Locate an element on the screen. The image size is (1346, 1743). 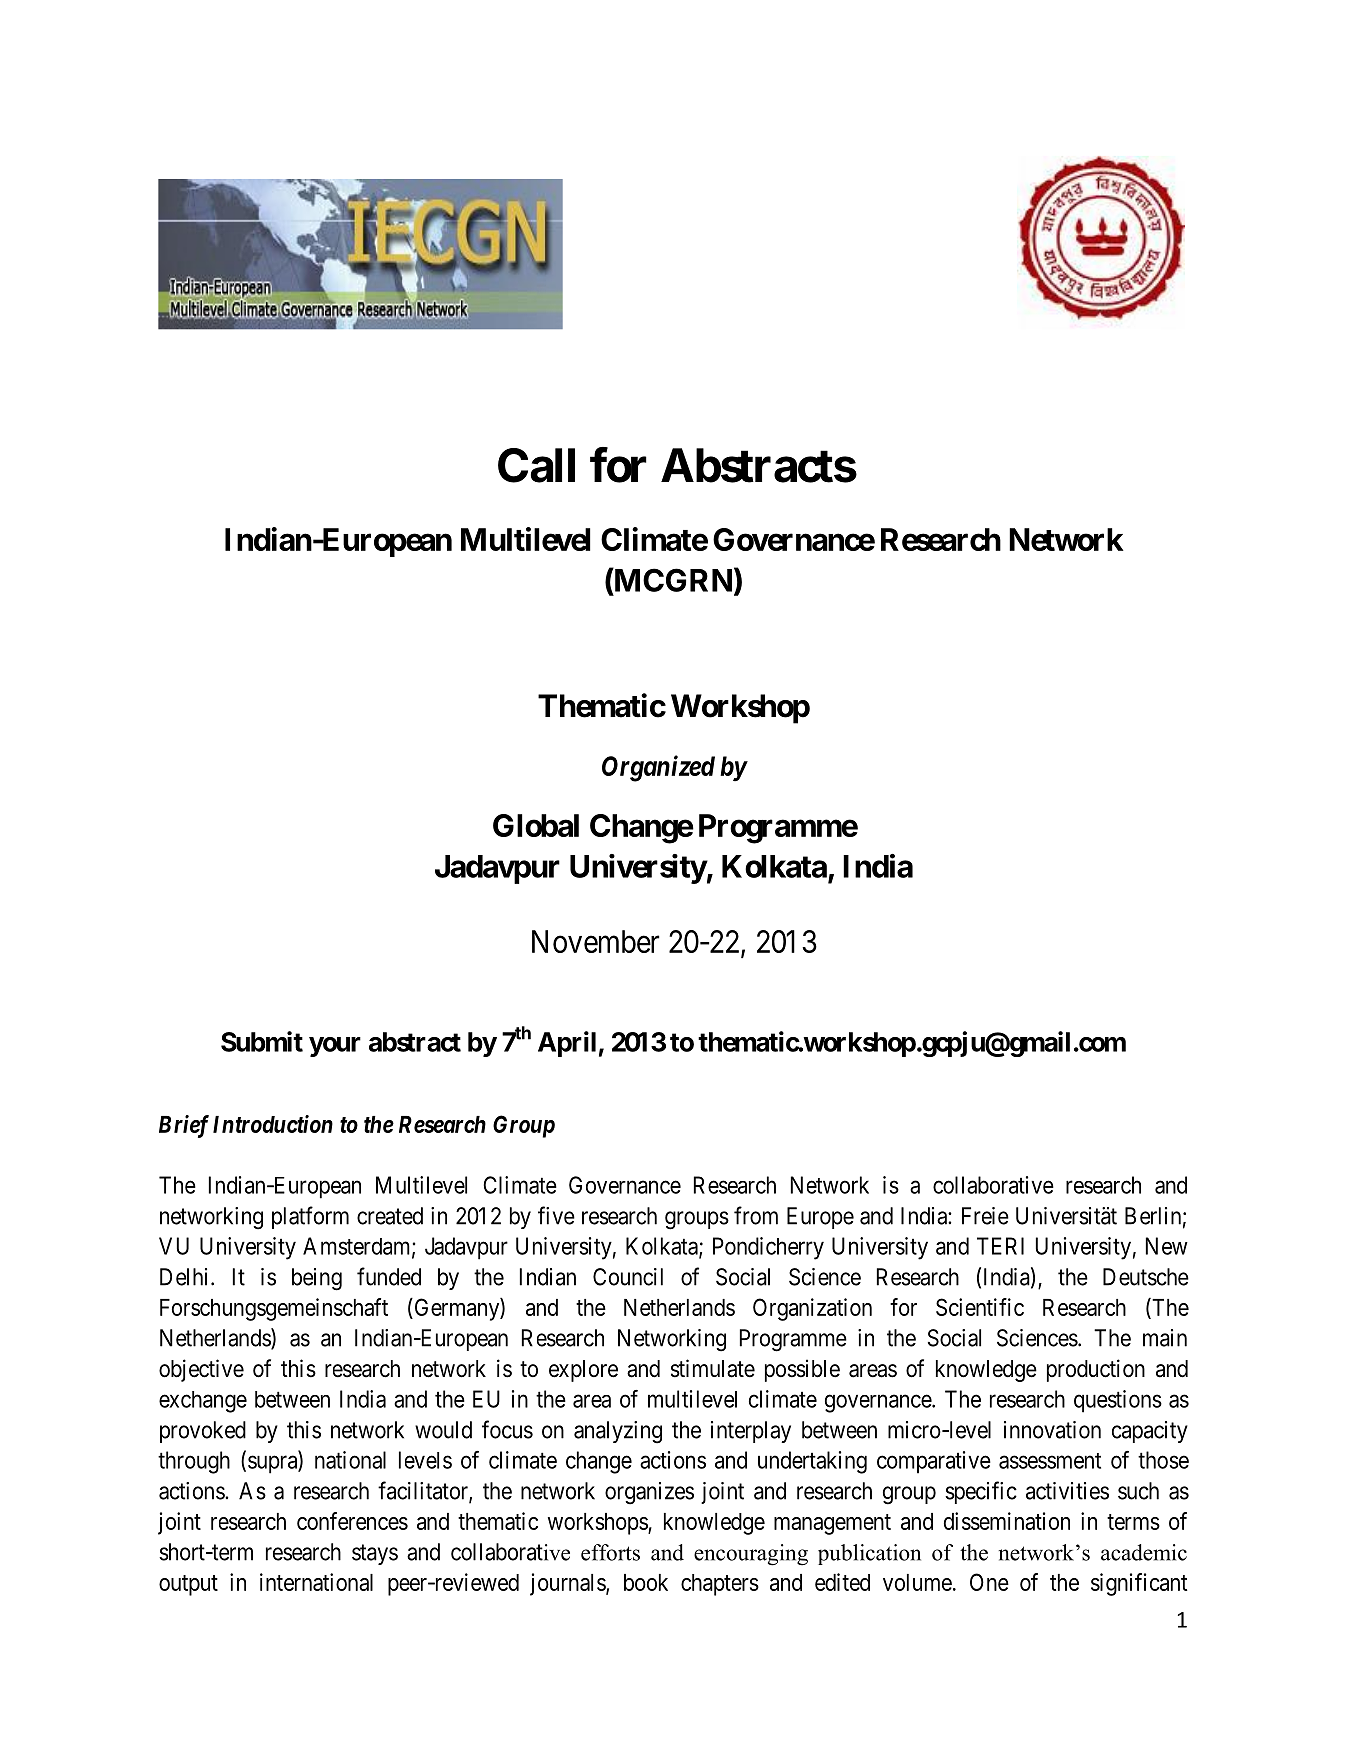
Council is located at coordinates (628, 1277).
